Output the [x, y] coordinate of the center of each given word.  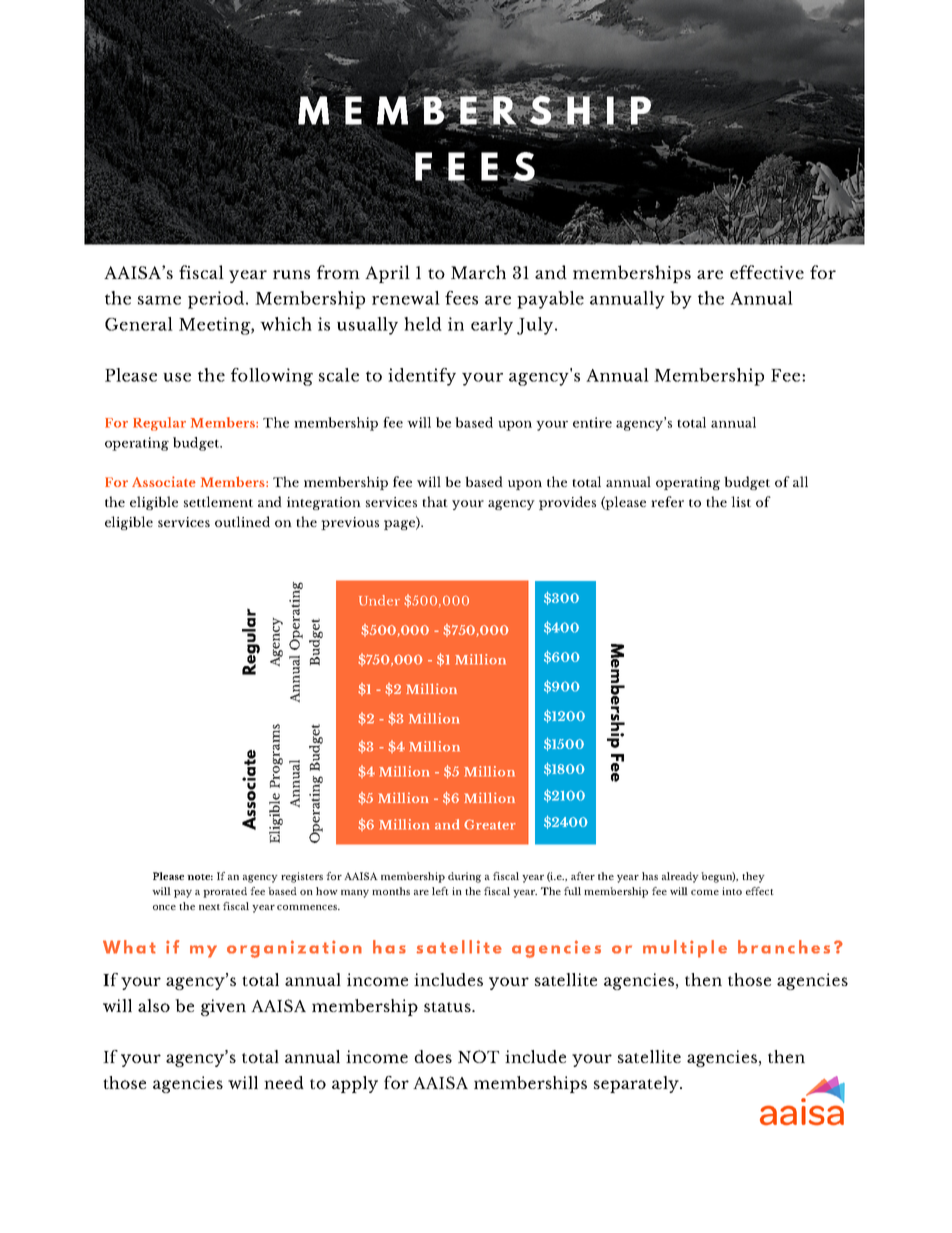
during [464, 877]
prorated [225, 892]
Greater [490, 824]
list [741, 501]
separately [637, 1084]
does [433, 1056]
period [217, 300]
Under [379, 600]
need [284, 1082]
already [680, 877]
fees [461, 298]
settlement [218, 501]
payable [550, 300]
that [435, 501]
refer [667, 501]
